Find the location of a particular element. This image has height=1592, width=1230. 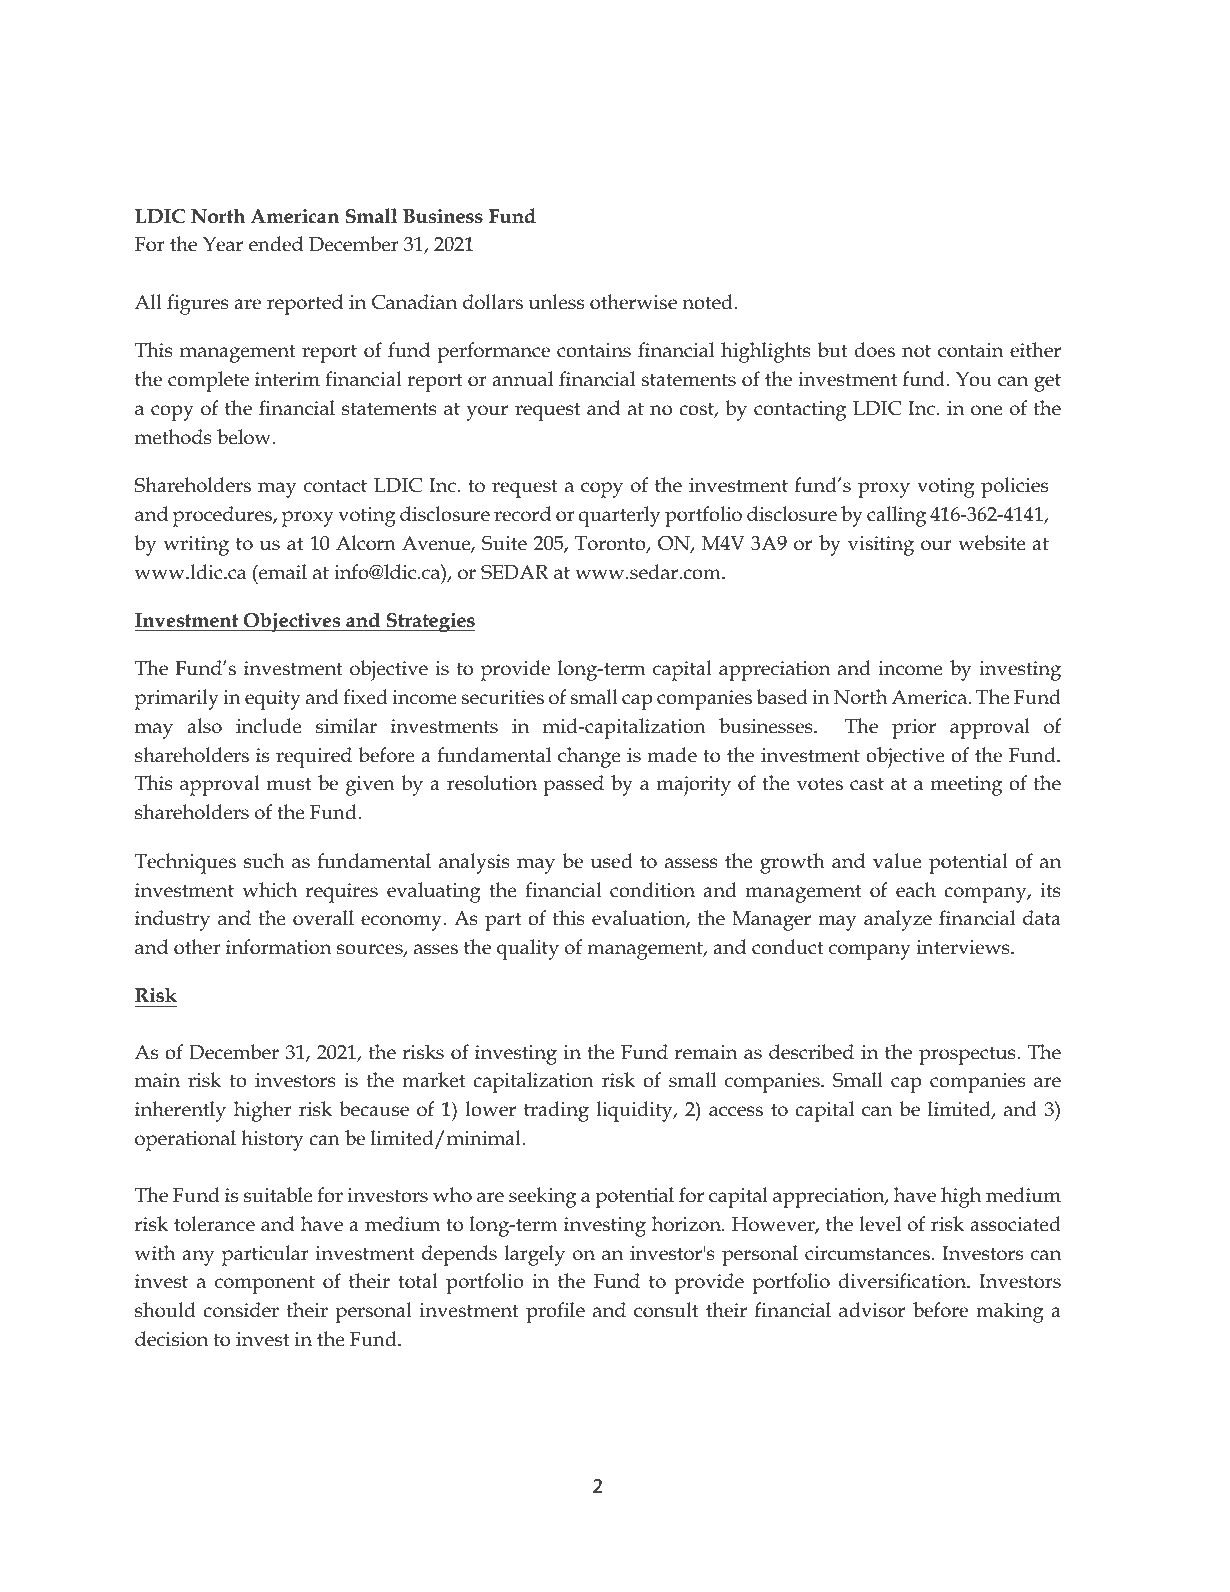

meeting is located at coordinates (966, 786).
